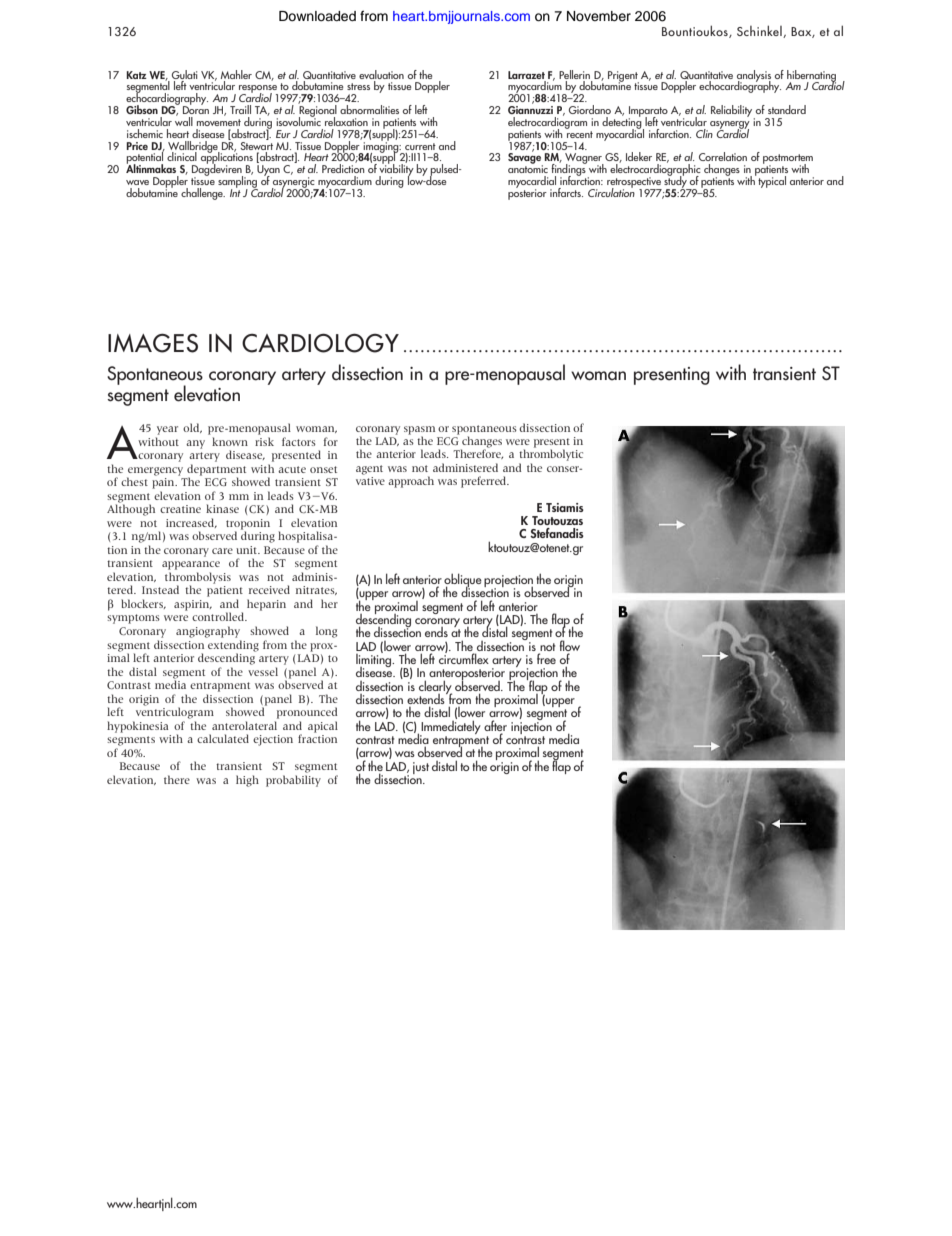 Image resolution: width=952 pixels, height=1236 pixels. What do you see at coordinates (235, 192) in the screenshot?
I see `Int` at bounding box center [235, 192].
